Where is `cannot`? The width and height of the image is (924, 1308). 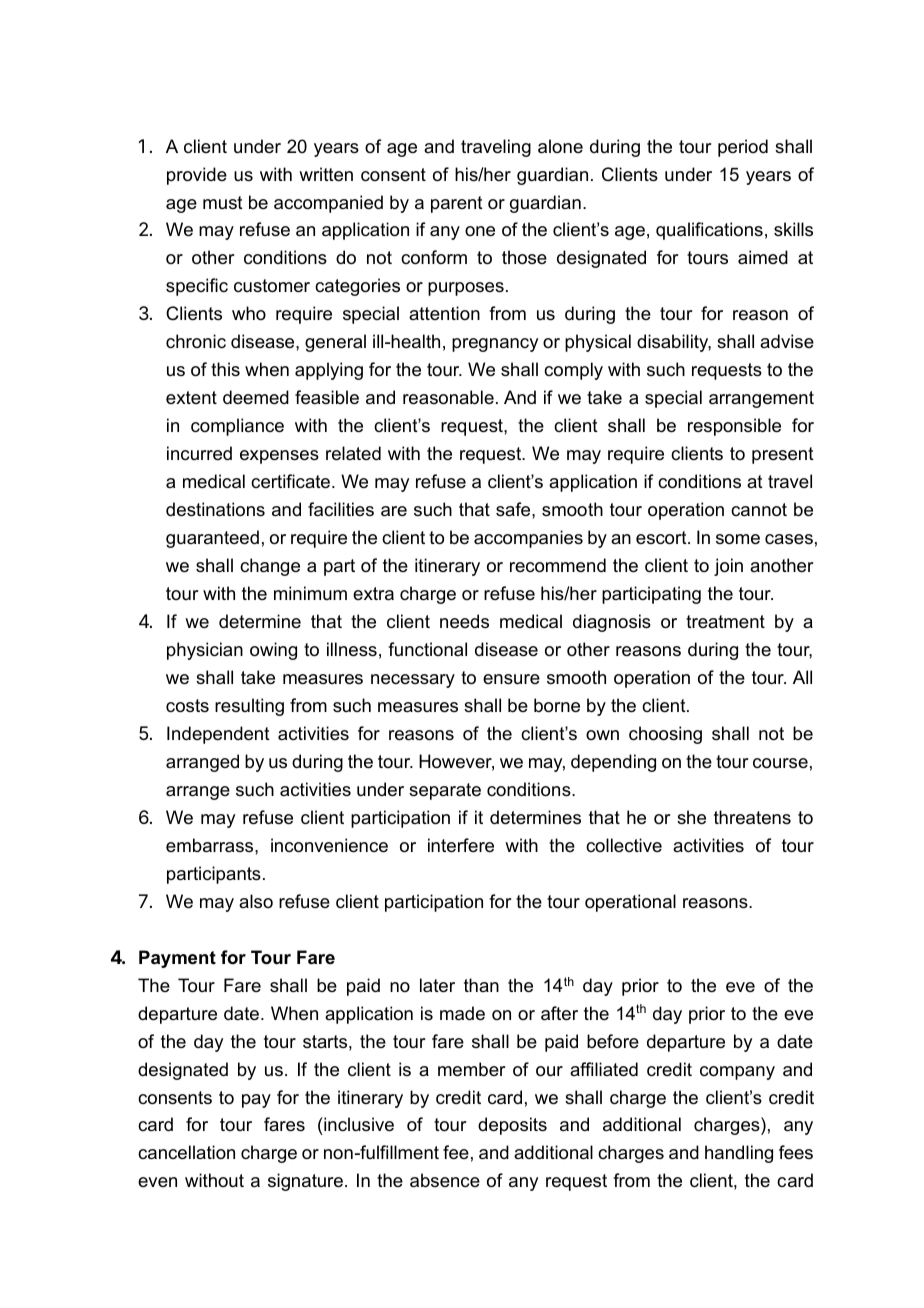
cannot is located at coordinates (759, 510).
